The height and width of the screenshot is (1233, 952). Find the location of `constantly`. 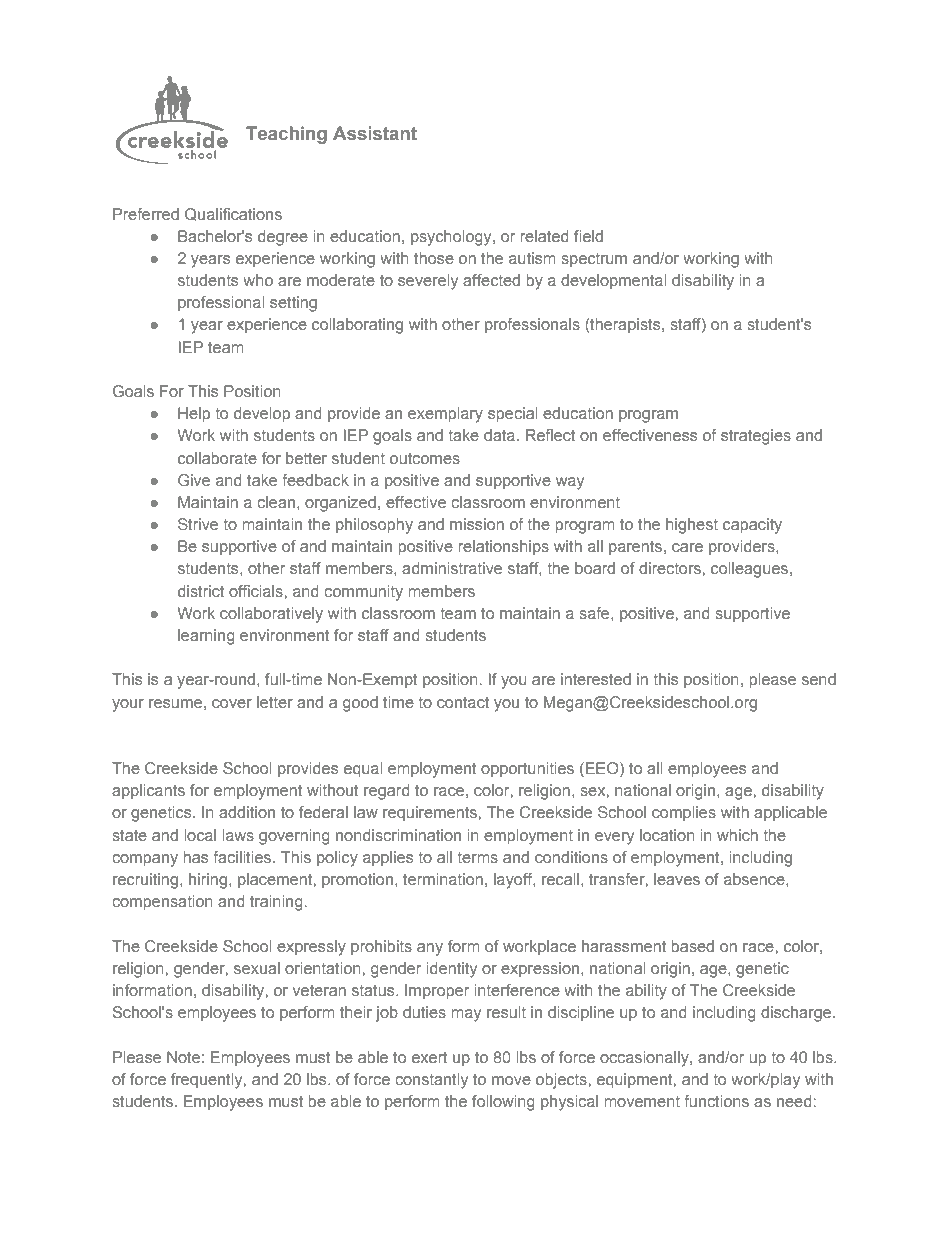

constantly is located at coordinates (431, 1081).
